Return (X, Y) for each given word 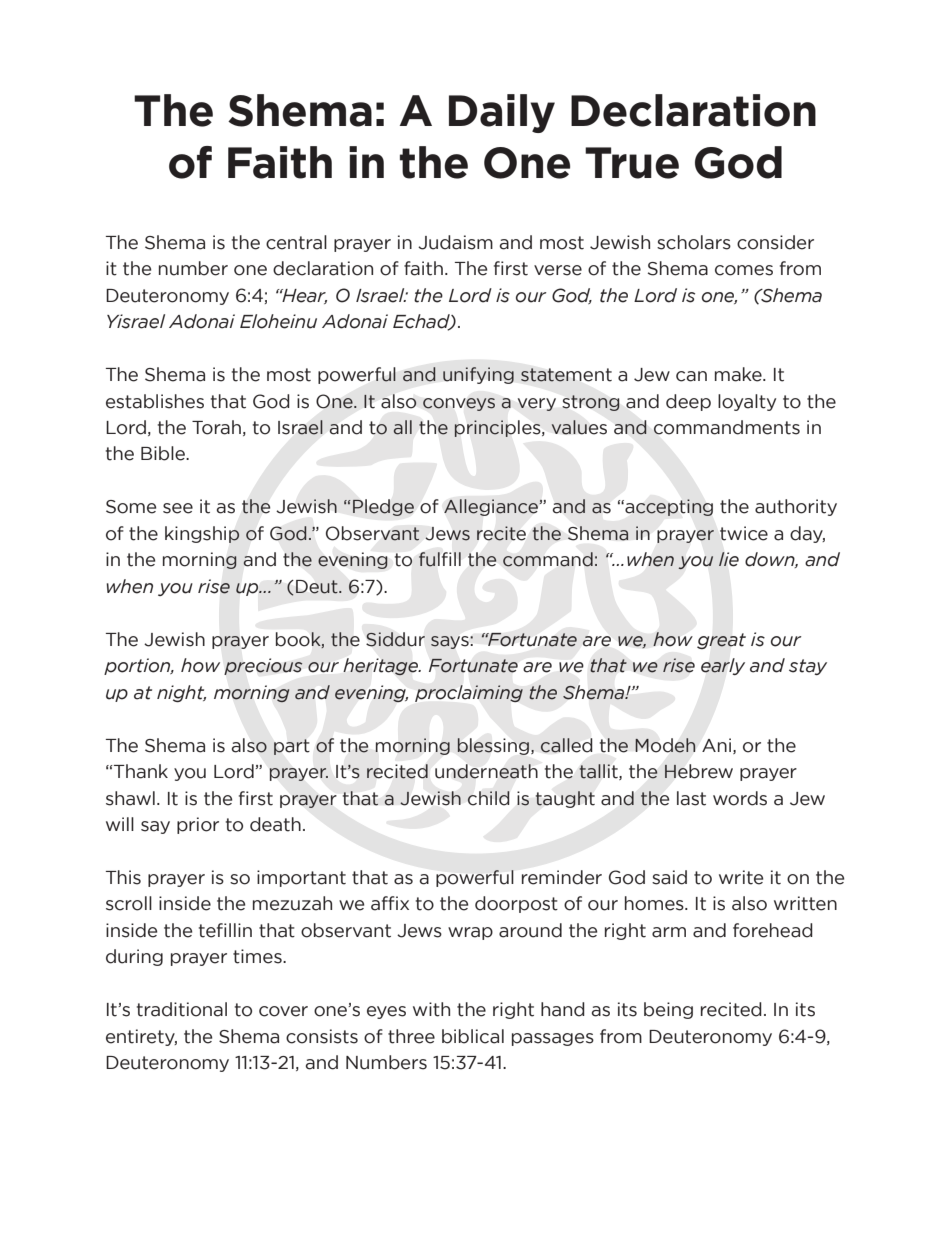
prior (198, 825)
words (740, 798)
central (296, 242)
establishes (155, 401)
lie (729, 559)
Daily (502, 113)
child (488, 798)
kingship (202, 534)
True (632, 163)
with (431, 1009)
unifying (478, 375)
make (739, 374)
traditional (182, 1009)
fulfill (440, 559)
